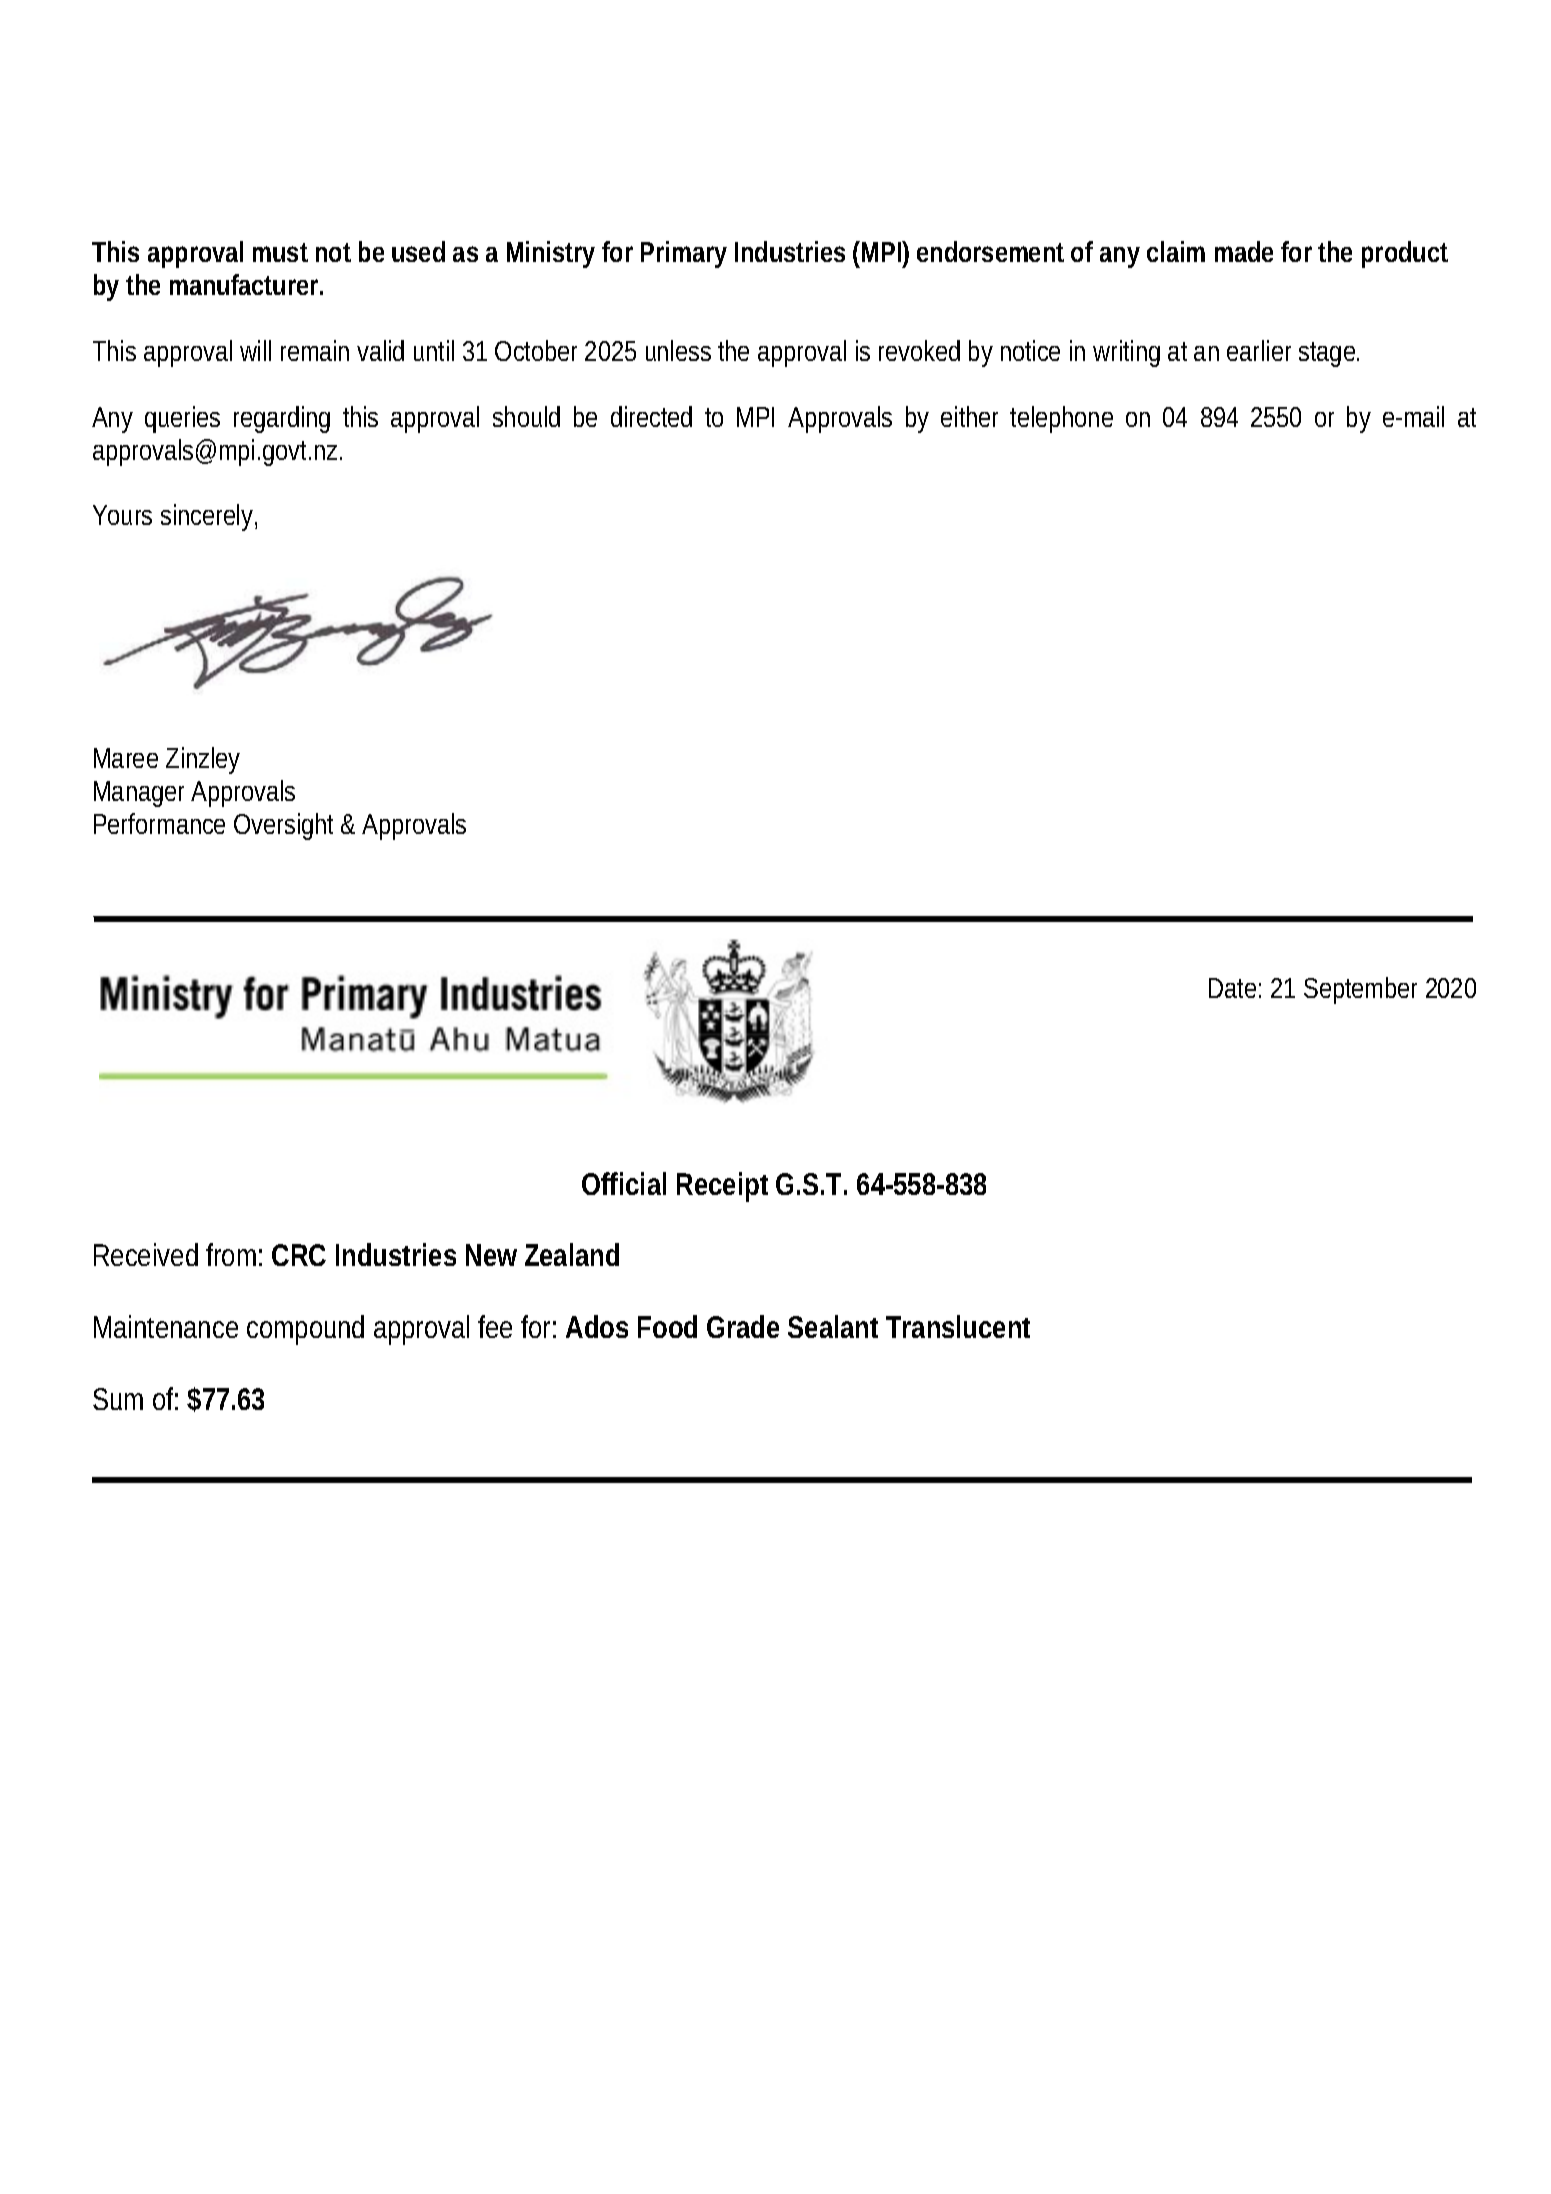 This page has height=2194, width=1551. Describe the element at coordinates (280, 252) in the page. I see `must` at that location.
